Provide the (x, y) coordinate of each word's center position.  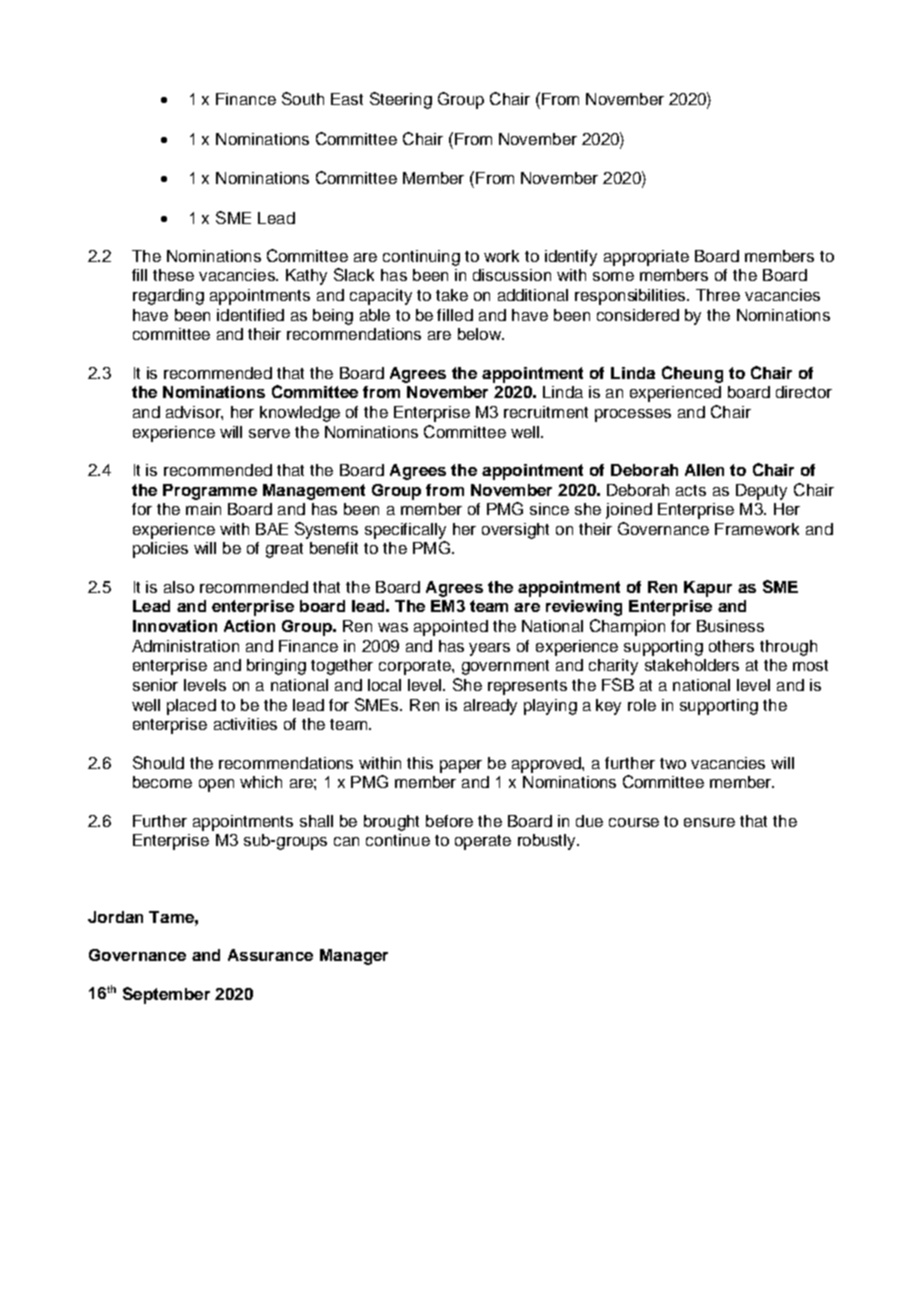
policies (160, 550)
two (673, 763)
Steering (401, 100)
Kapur (708, 589)
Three (718, 295)
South (303, 98)
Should (158, 762)
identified (250, 315)
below (480, 334)
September (166, 995)
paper (461, 766)
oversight (515, 531)
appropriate (646, 258)
